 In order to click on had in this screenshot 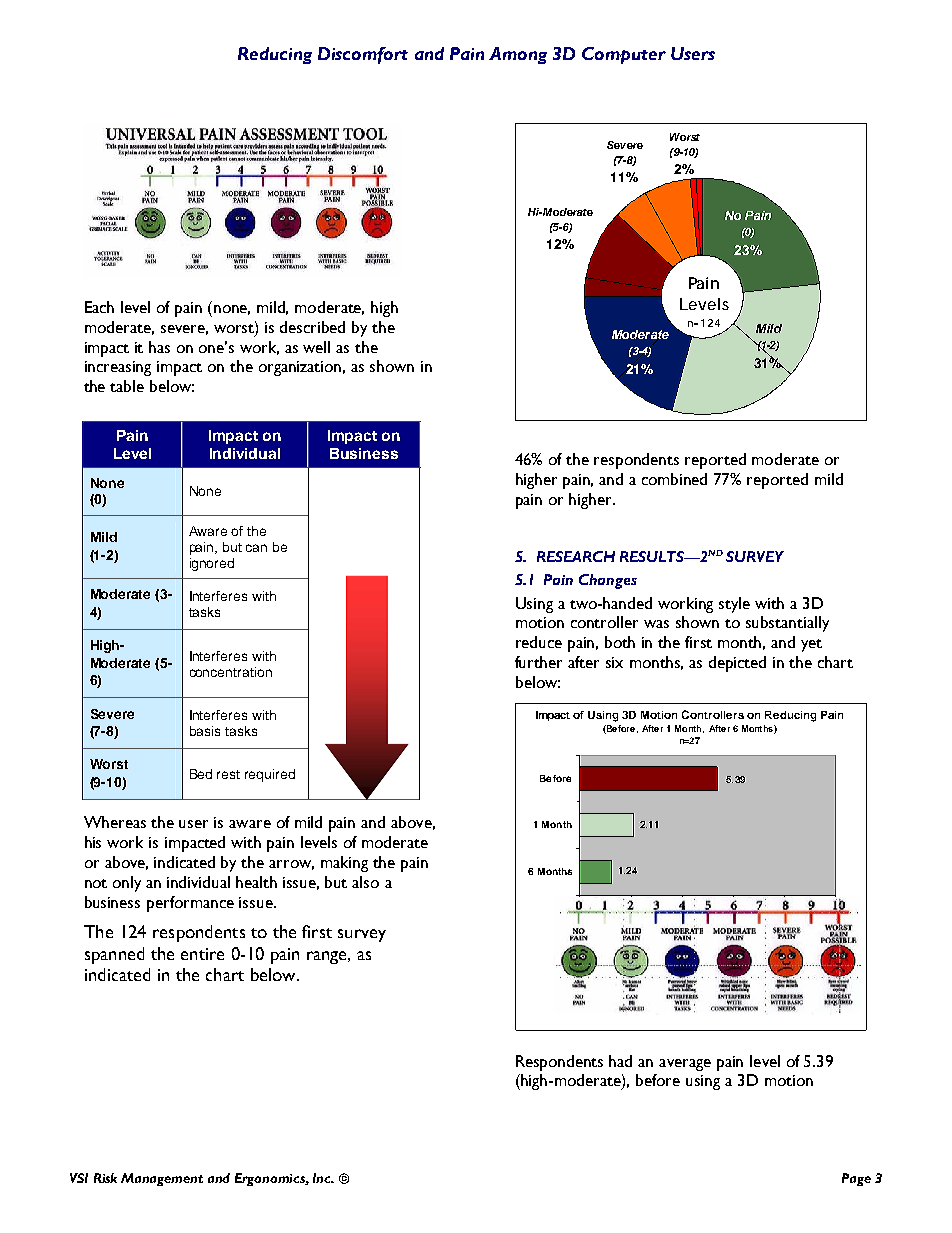, I will do `click(620, 1061)`.
